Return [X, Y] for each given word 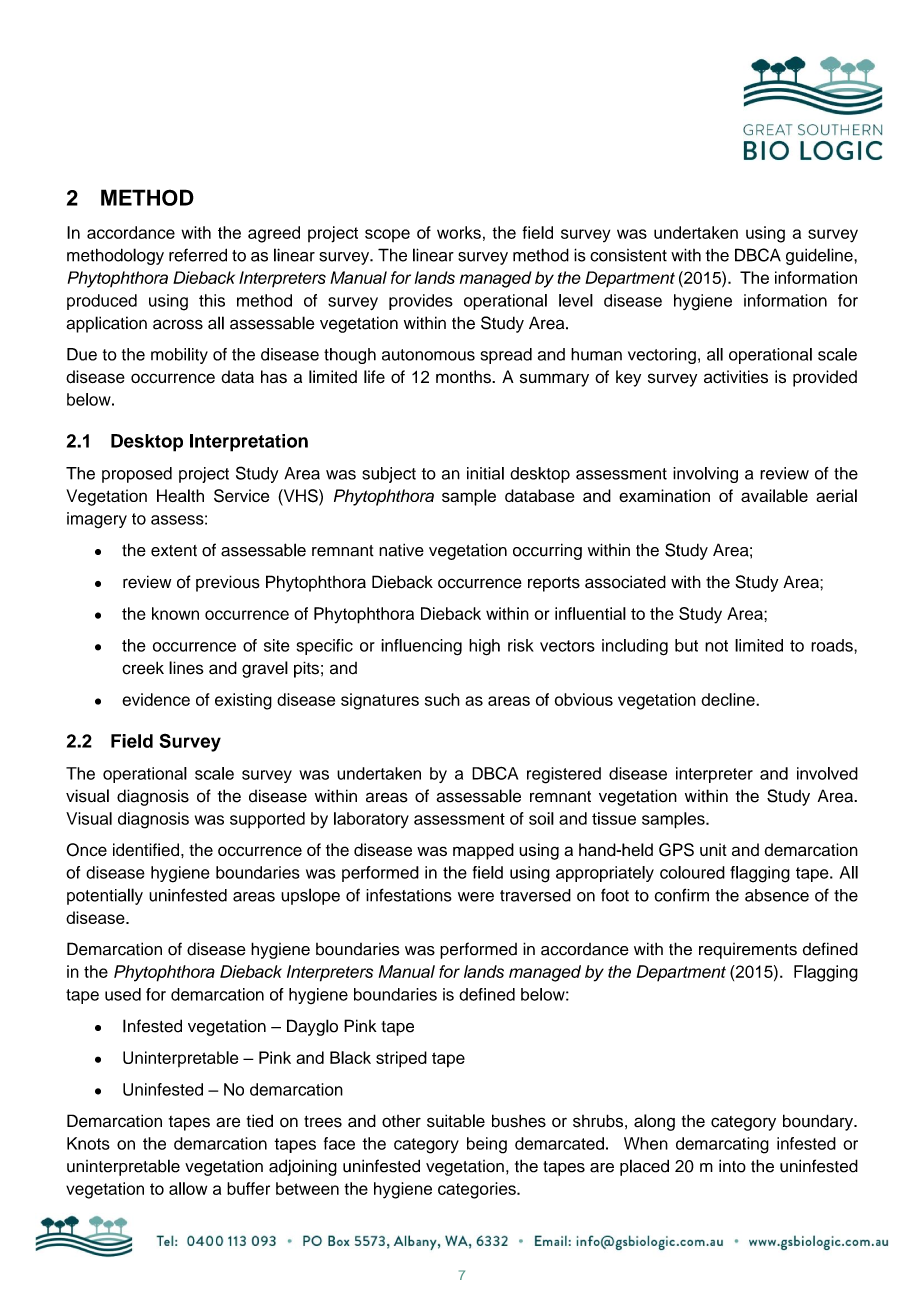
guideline [820, 256]
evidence [156, 699]
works [459, 232]
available [774, 495]
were [476, 897]
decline [729, 699]
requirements [748, 951]
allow [188, 1188]
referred [198, 255]
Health [180, 495]
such [442, 699]
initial [485, 473]
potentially [105, 896]
